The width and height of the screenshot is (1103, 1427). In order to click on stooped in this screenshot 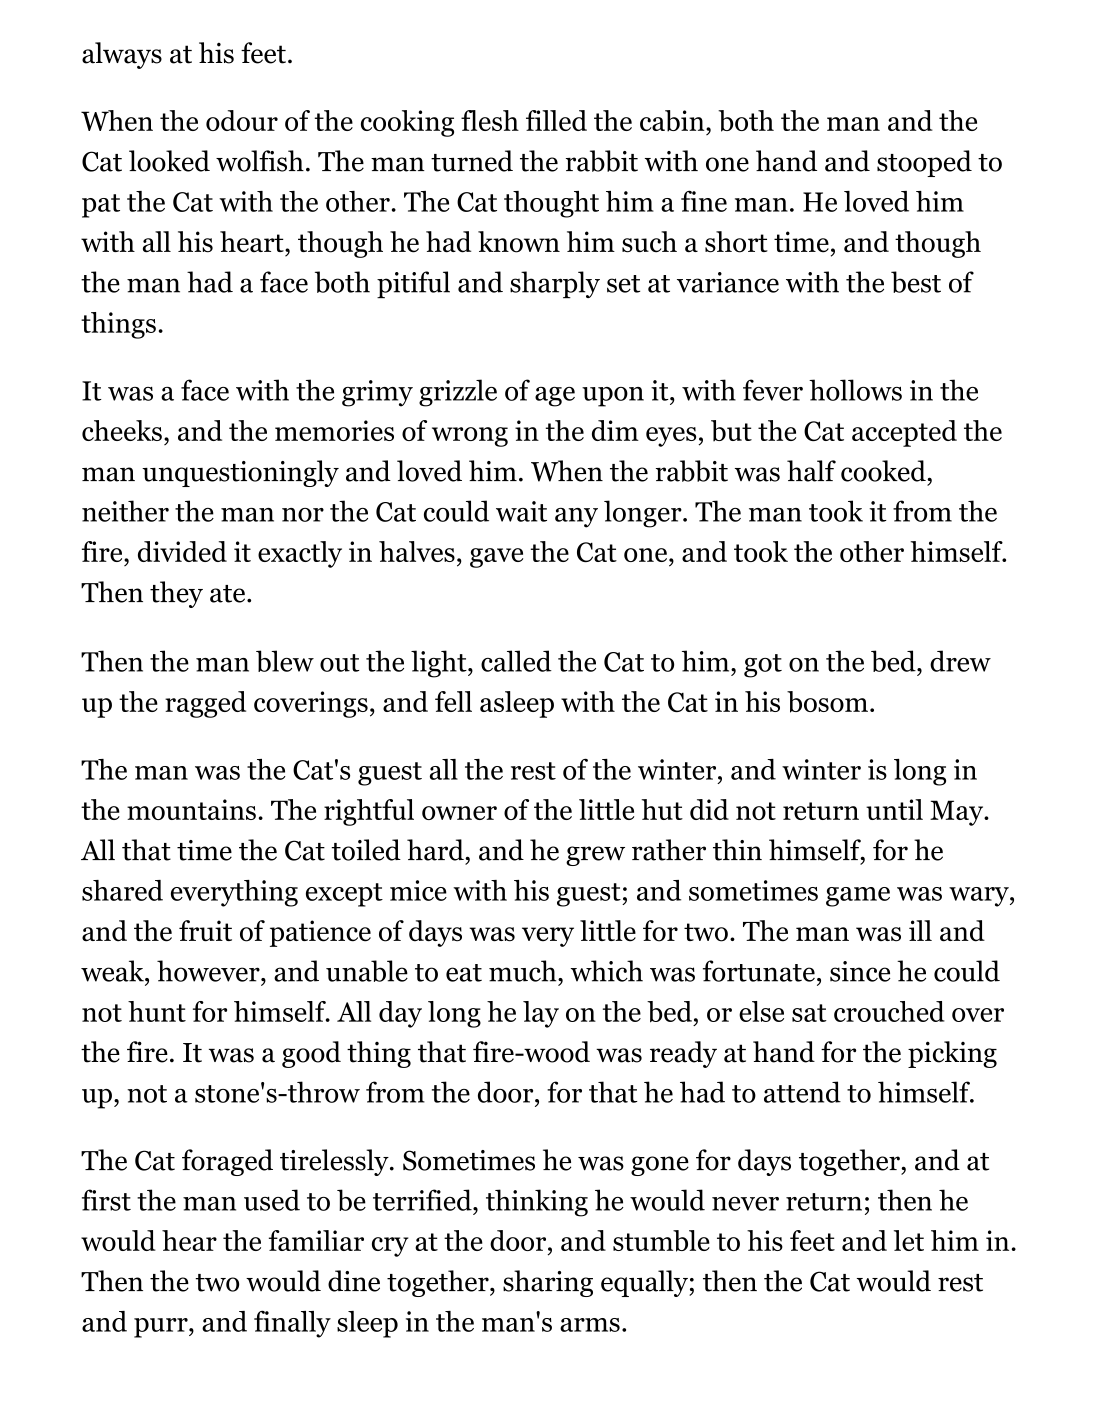, I will do `click(924, 163)`.
